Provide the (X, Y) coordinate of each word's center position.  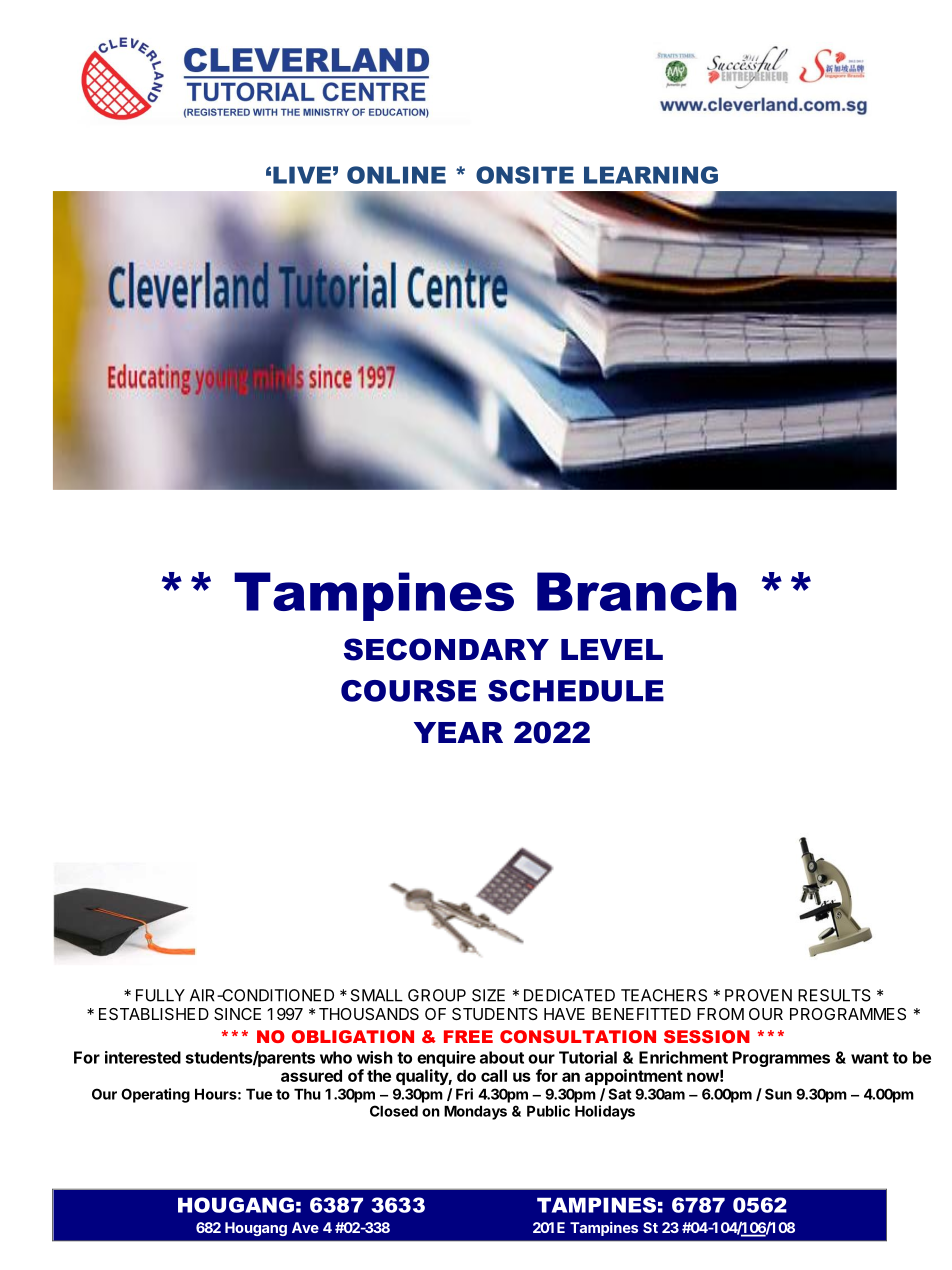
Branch (636, 591)
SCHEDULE (576, 691)
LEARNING (651, 175)
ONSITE (525, 175)
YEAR (458, 732)
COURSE (408, 691)
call (494, 1075)
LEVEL (612, 649)
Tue (259, 1094)
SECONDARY (446, 649)
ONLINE (396, 175)
